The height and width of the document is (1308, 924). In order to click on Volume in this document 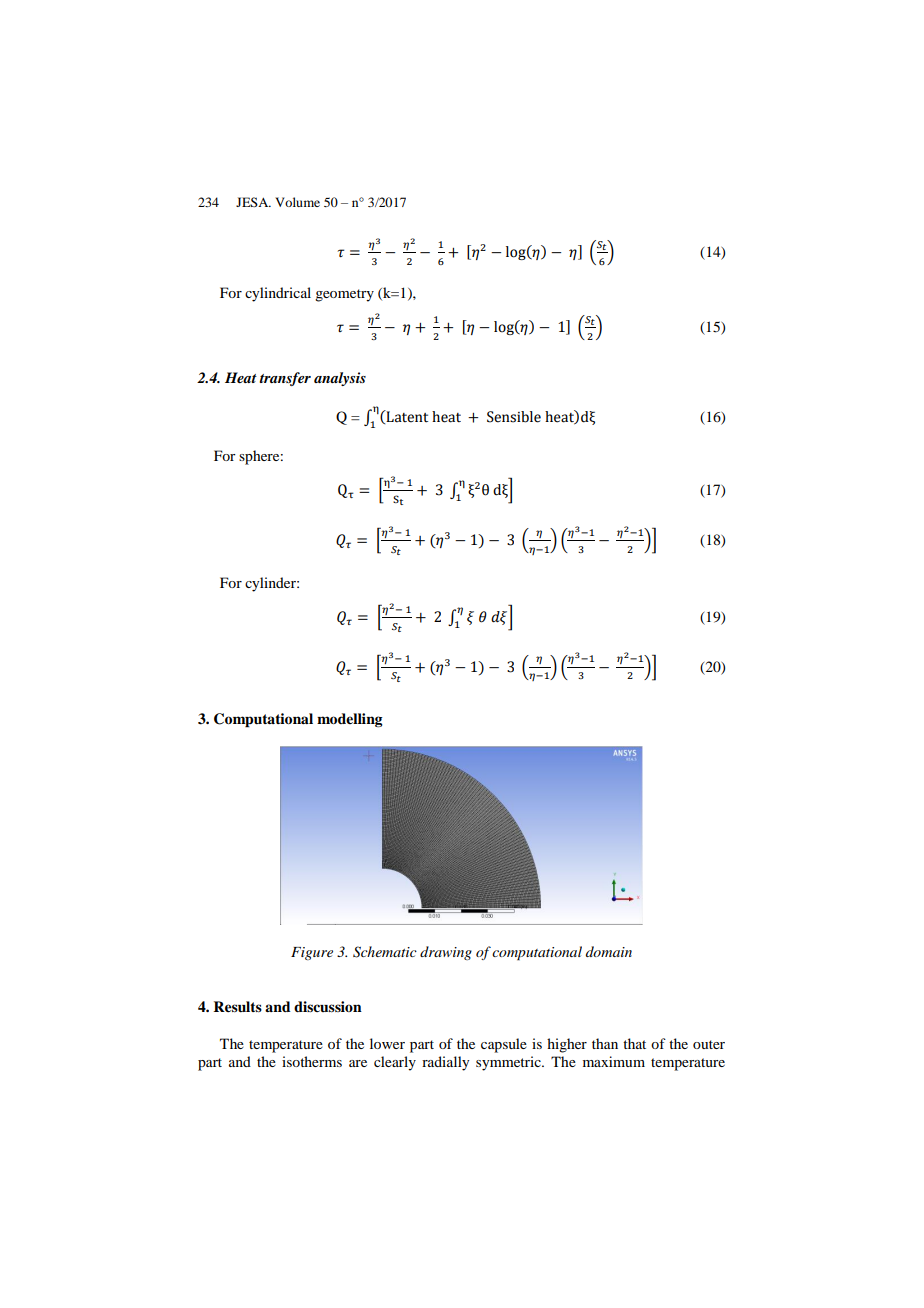, I will do `click(297, 202)`.
